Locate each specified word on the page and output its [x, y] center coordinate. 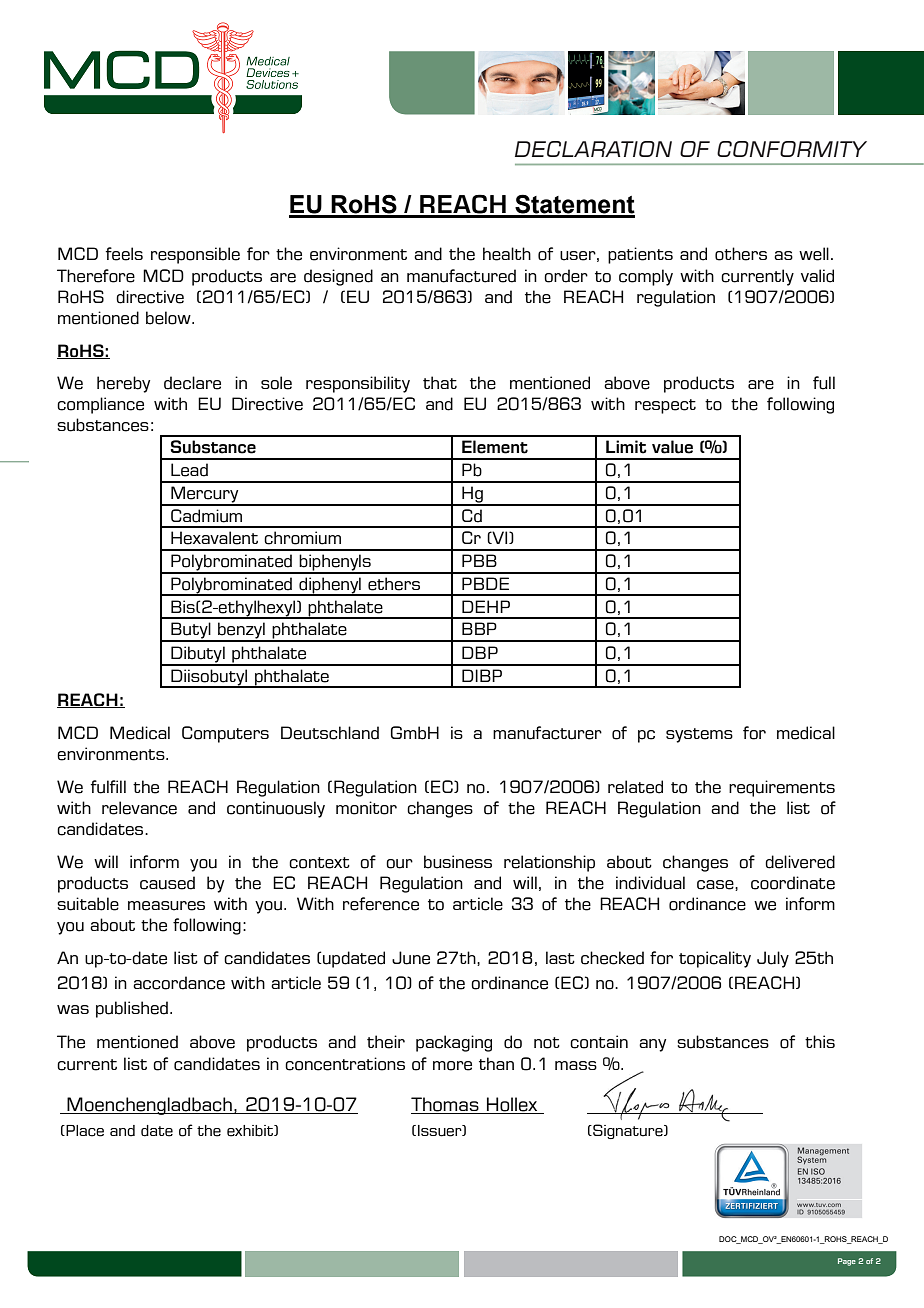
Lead [189, 470]
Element [495, 447]
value [672, 447]
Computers [225, 734]
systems [699, 735]
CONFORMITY [792, 149]
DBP [480, 652]
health [507, 254]
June [411, 958]
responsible [195, 255]
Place [84, 1131]
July [773, 959]
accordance [179, 983]
